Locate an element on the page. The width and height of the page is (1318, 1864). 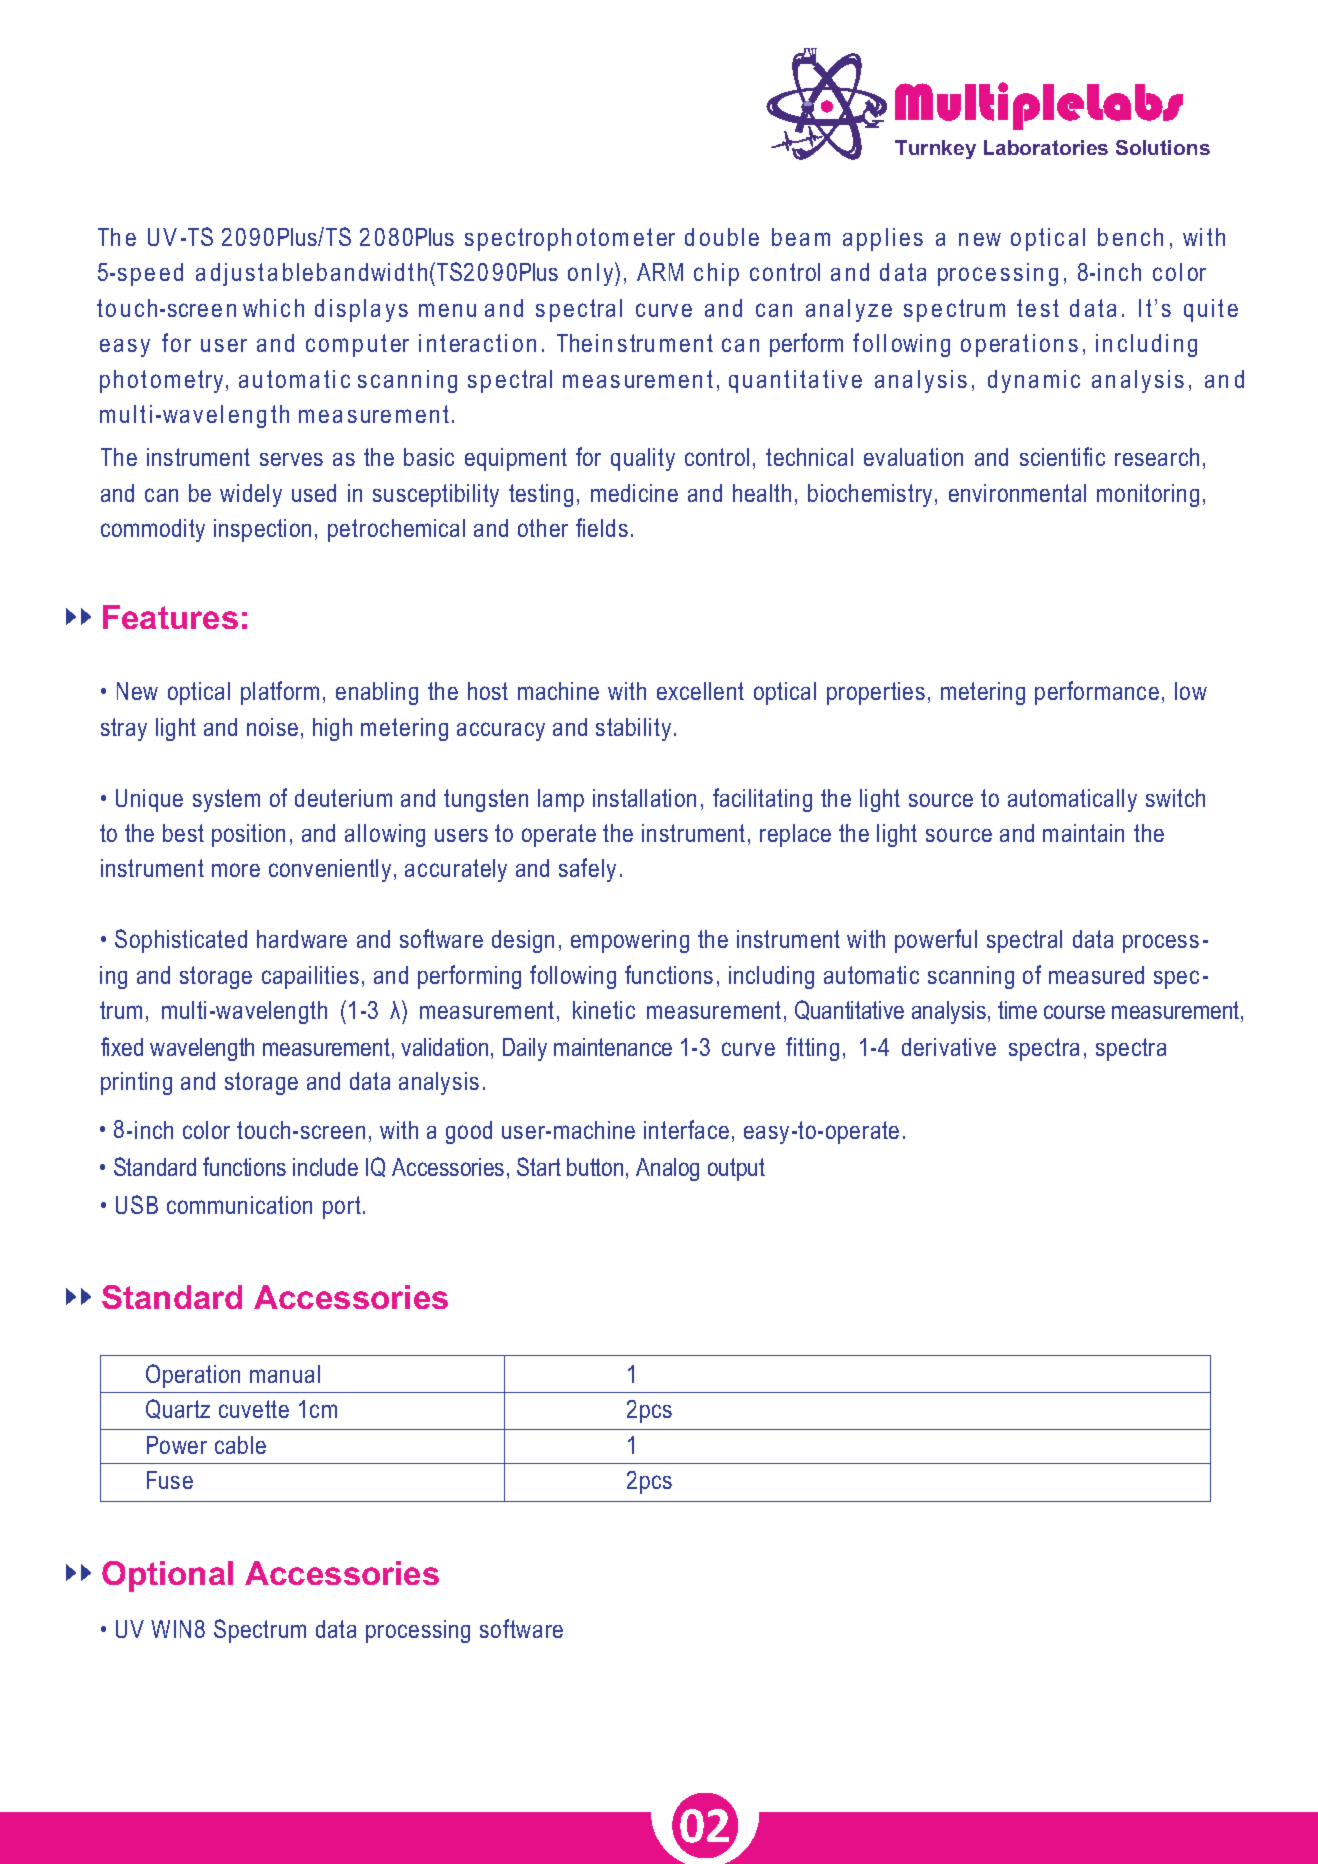
Laboratories is located at coordinates (1046, 147).
